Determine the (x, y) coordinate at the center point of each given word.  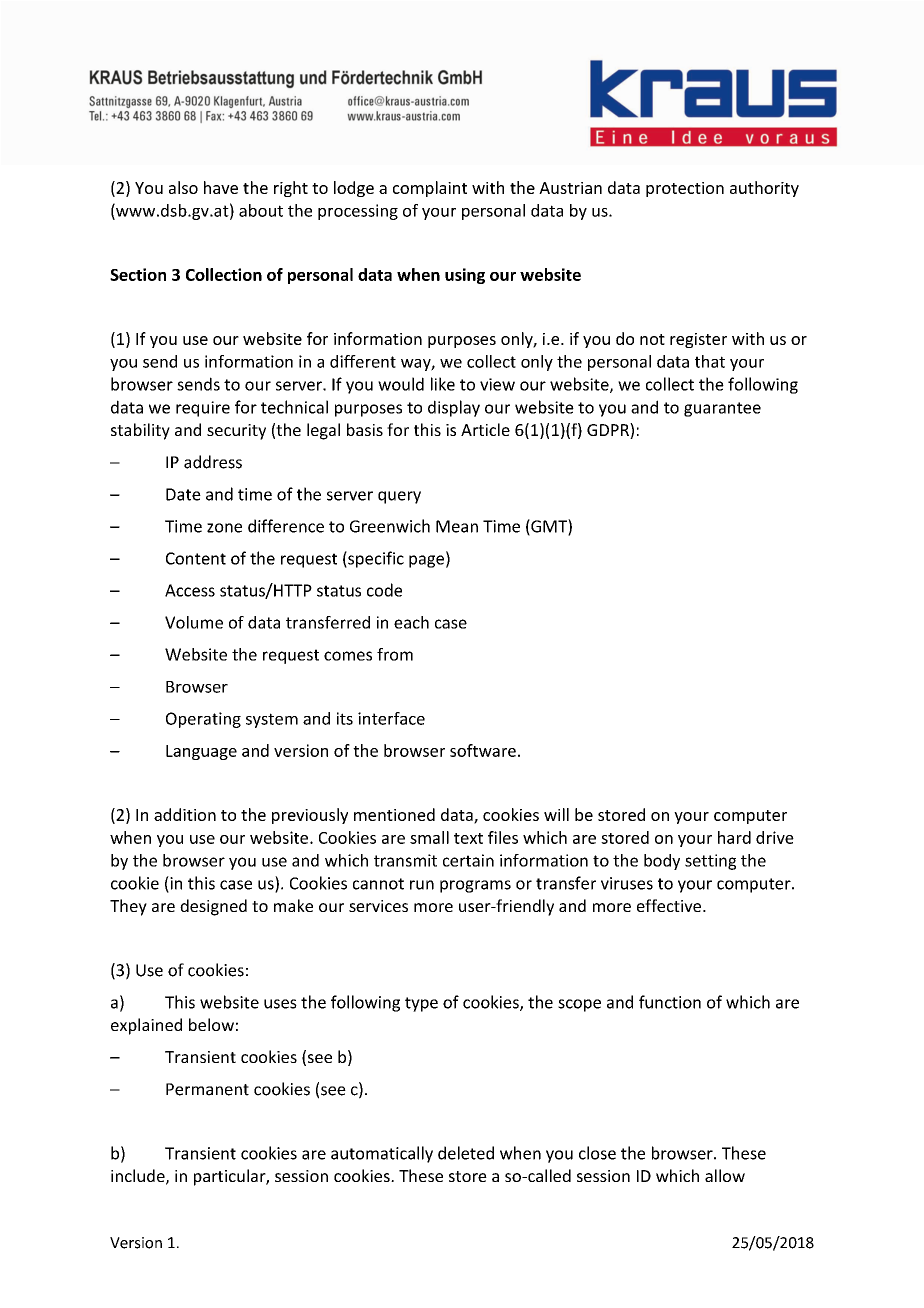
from (395, 654)
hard (734, 837)
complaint (430, 189)
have (221, 187)
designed (213, 907)
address (213, 462)
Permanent (207, 1089)
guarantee (722, 409)
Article (485, 429)
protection (685, 189)
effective (670, 905)
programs (475, 886)
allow (725, 1175)
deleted (466, 1153)
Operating (203, 720)
